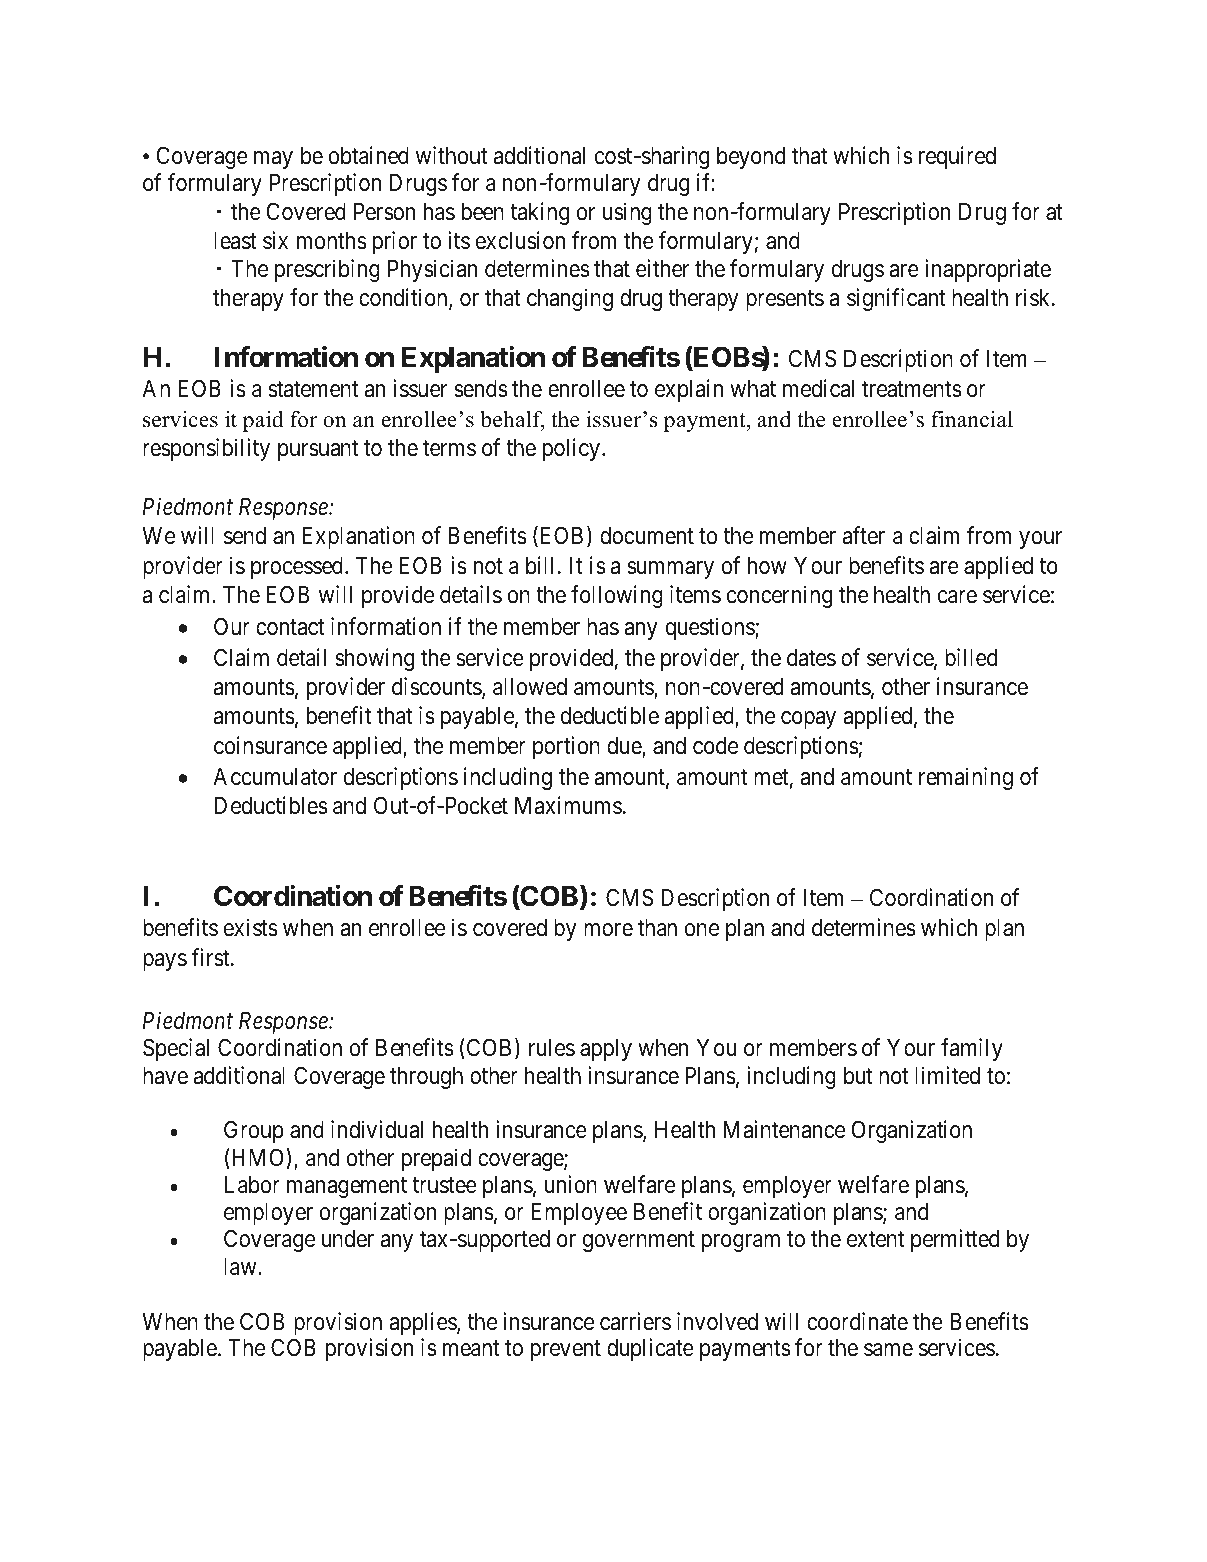 Image resolution: width=1207 pixels, height=1562 pixels. Describe the element at coordinates (957, 597) in the page. I see `care` at that location.
